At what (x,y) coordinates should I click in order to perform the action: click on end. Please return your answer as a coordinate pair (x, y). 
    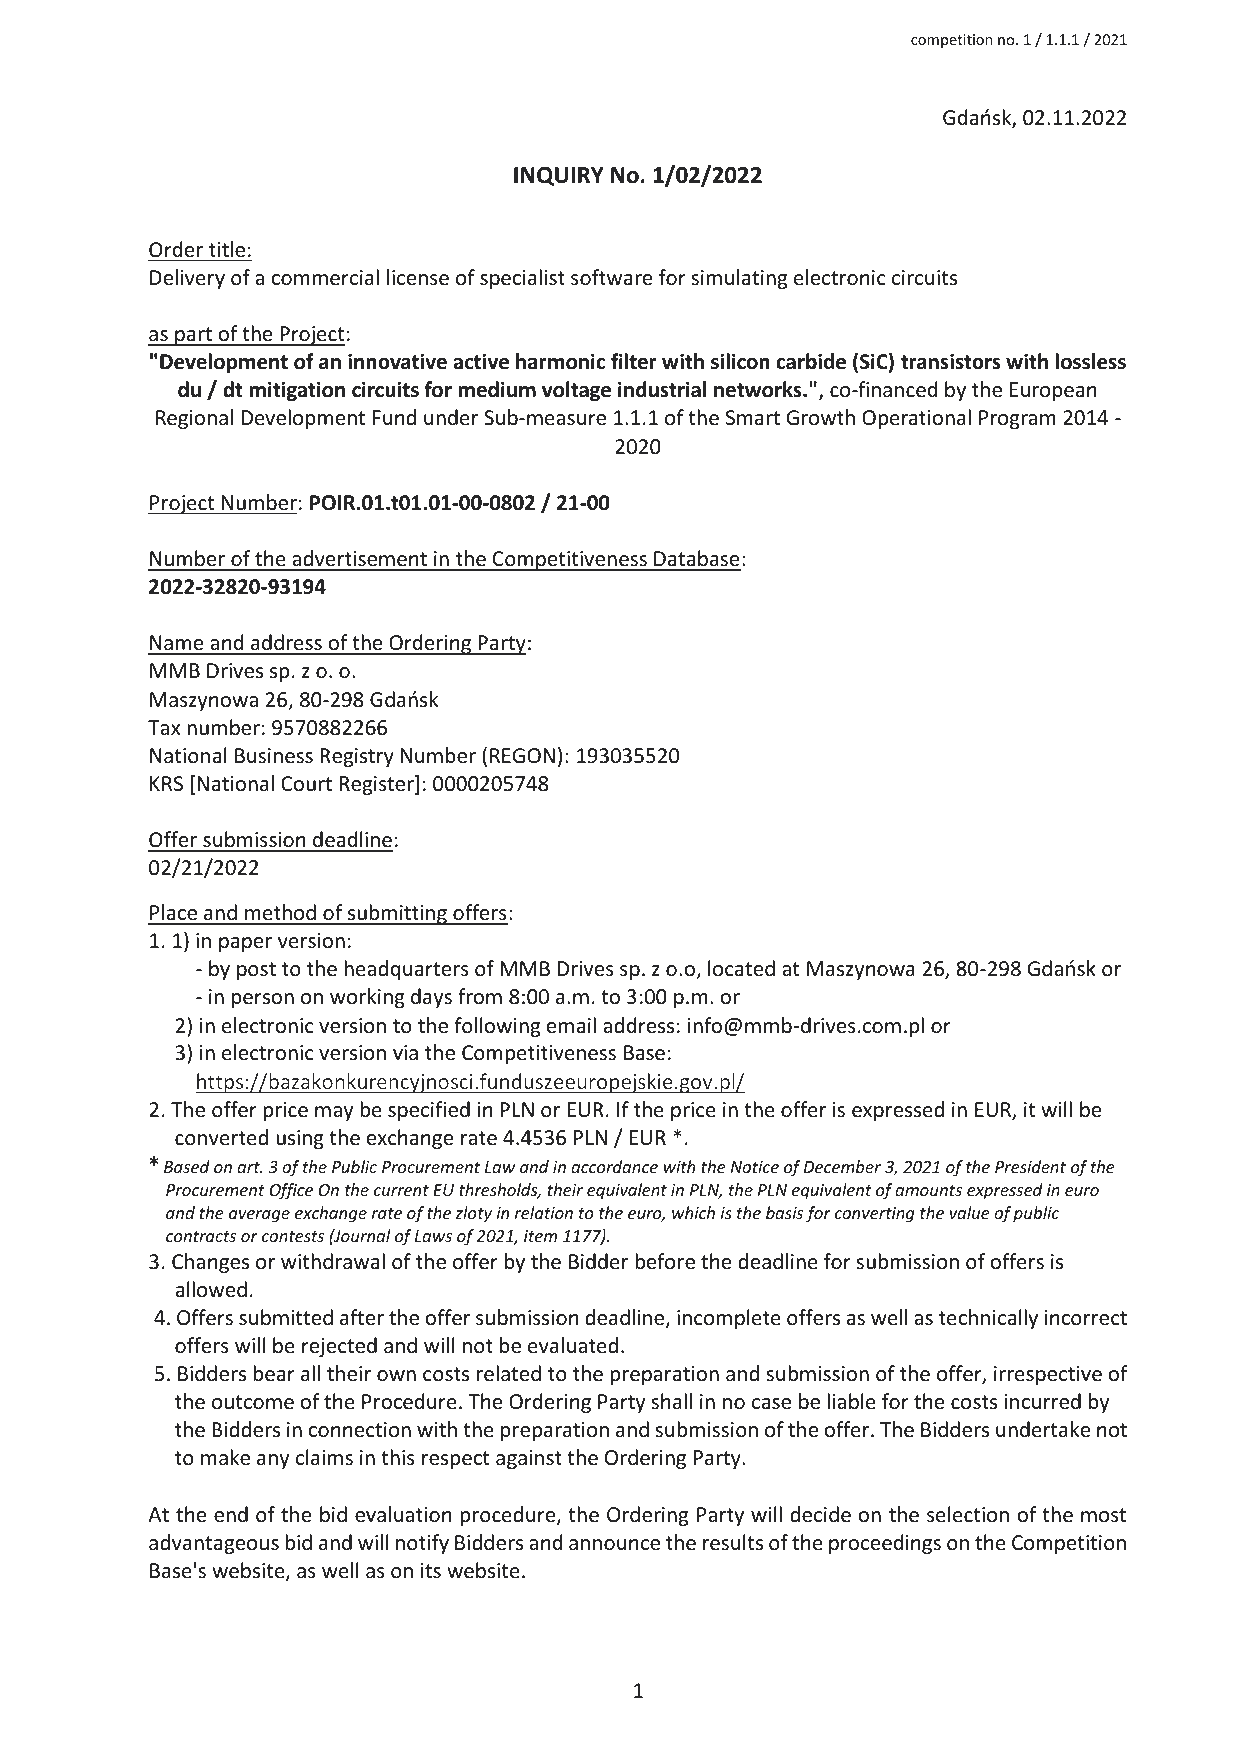
    Looking at the image, I should click on (231, 1514).
